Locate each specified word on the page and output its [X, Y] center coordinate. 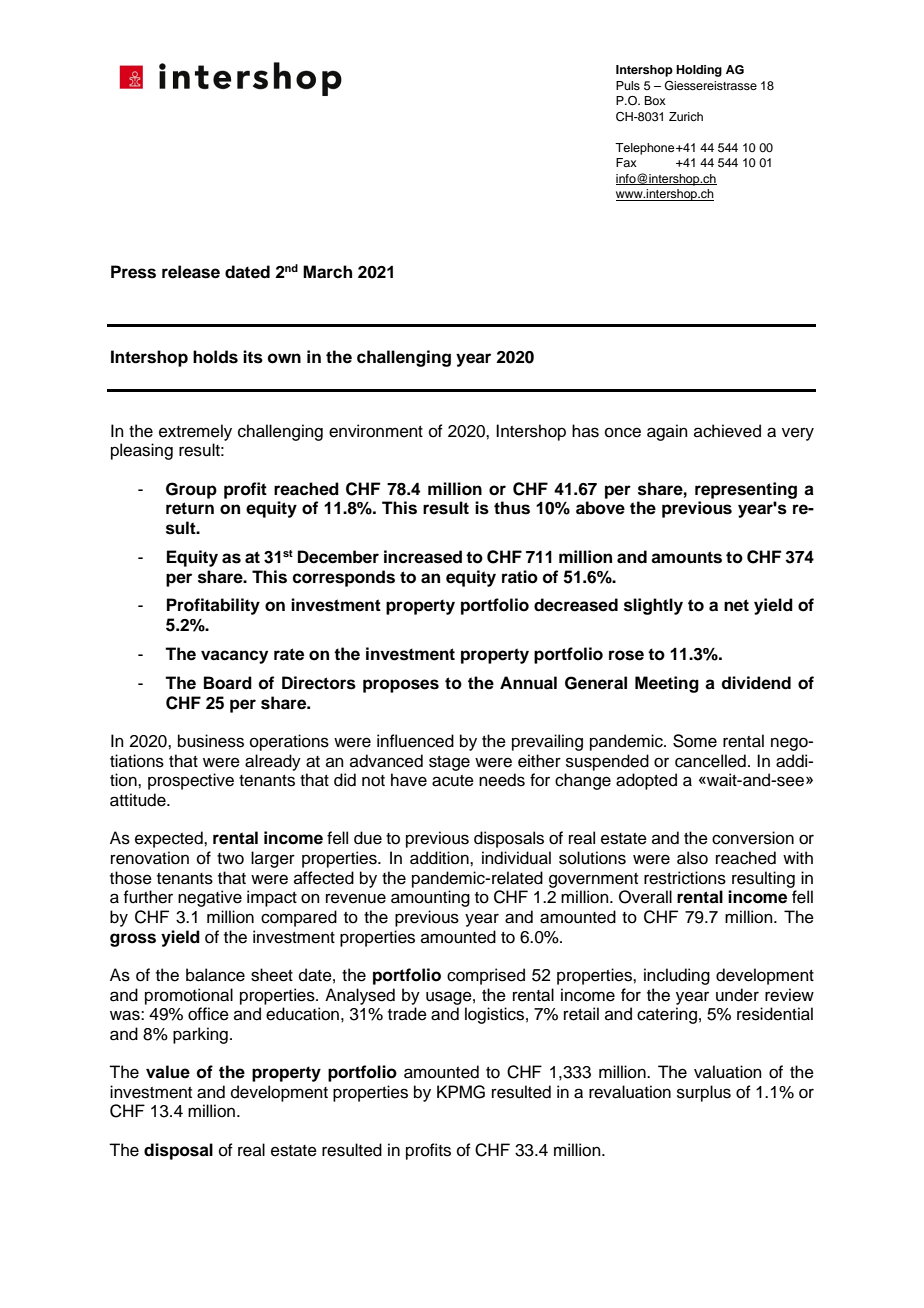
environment [376, 431]
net [736, 605]
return [190, 508]
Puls [628, 85]
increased [423, 557]
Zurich [686, 116]
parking [200, 1035]
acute [453, 781]
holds [215, 357]
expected [170, 839]
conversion [753, 838]
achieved [727, 431]
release [191, 272]
